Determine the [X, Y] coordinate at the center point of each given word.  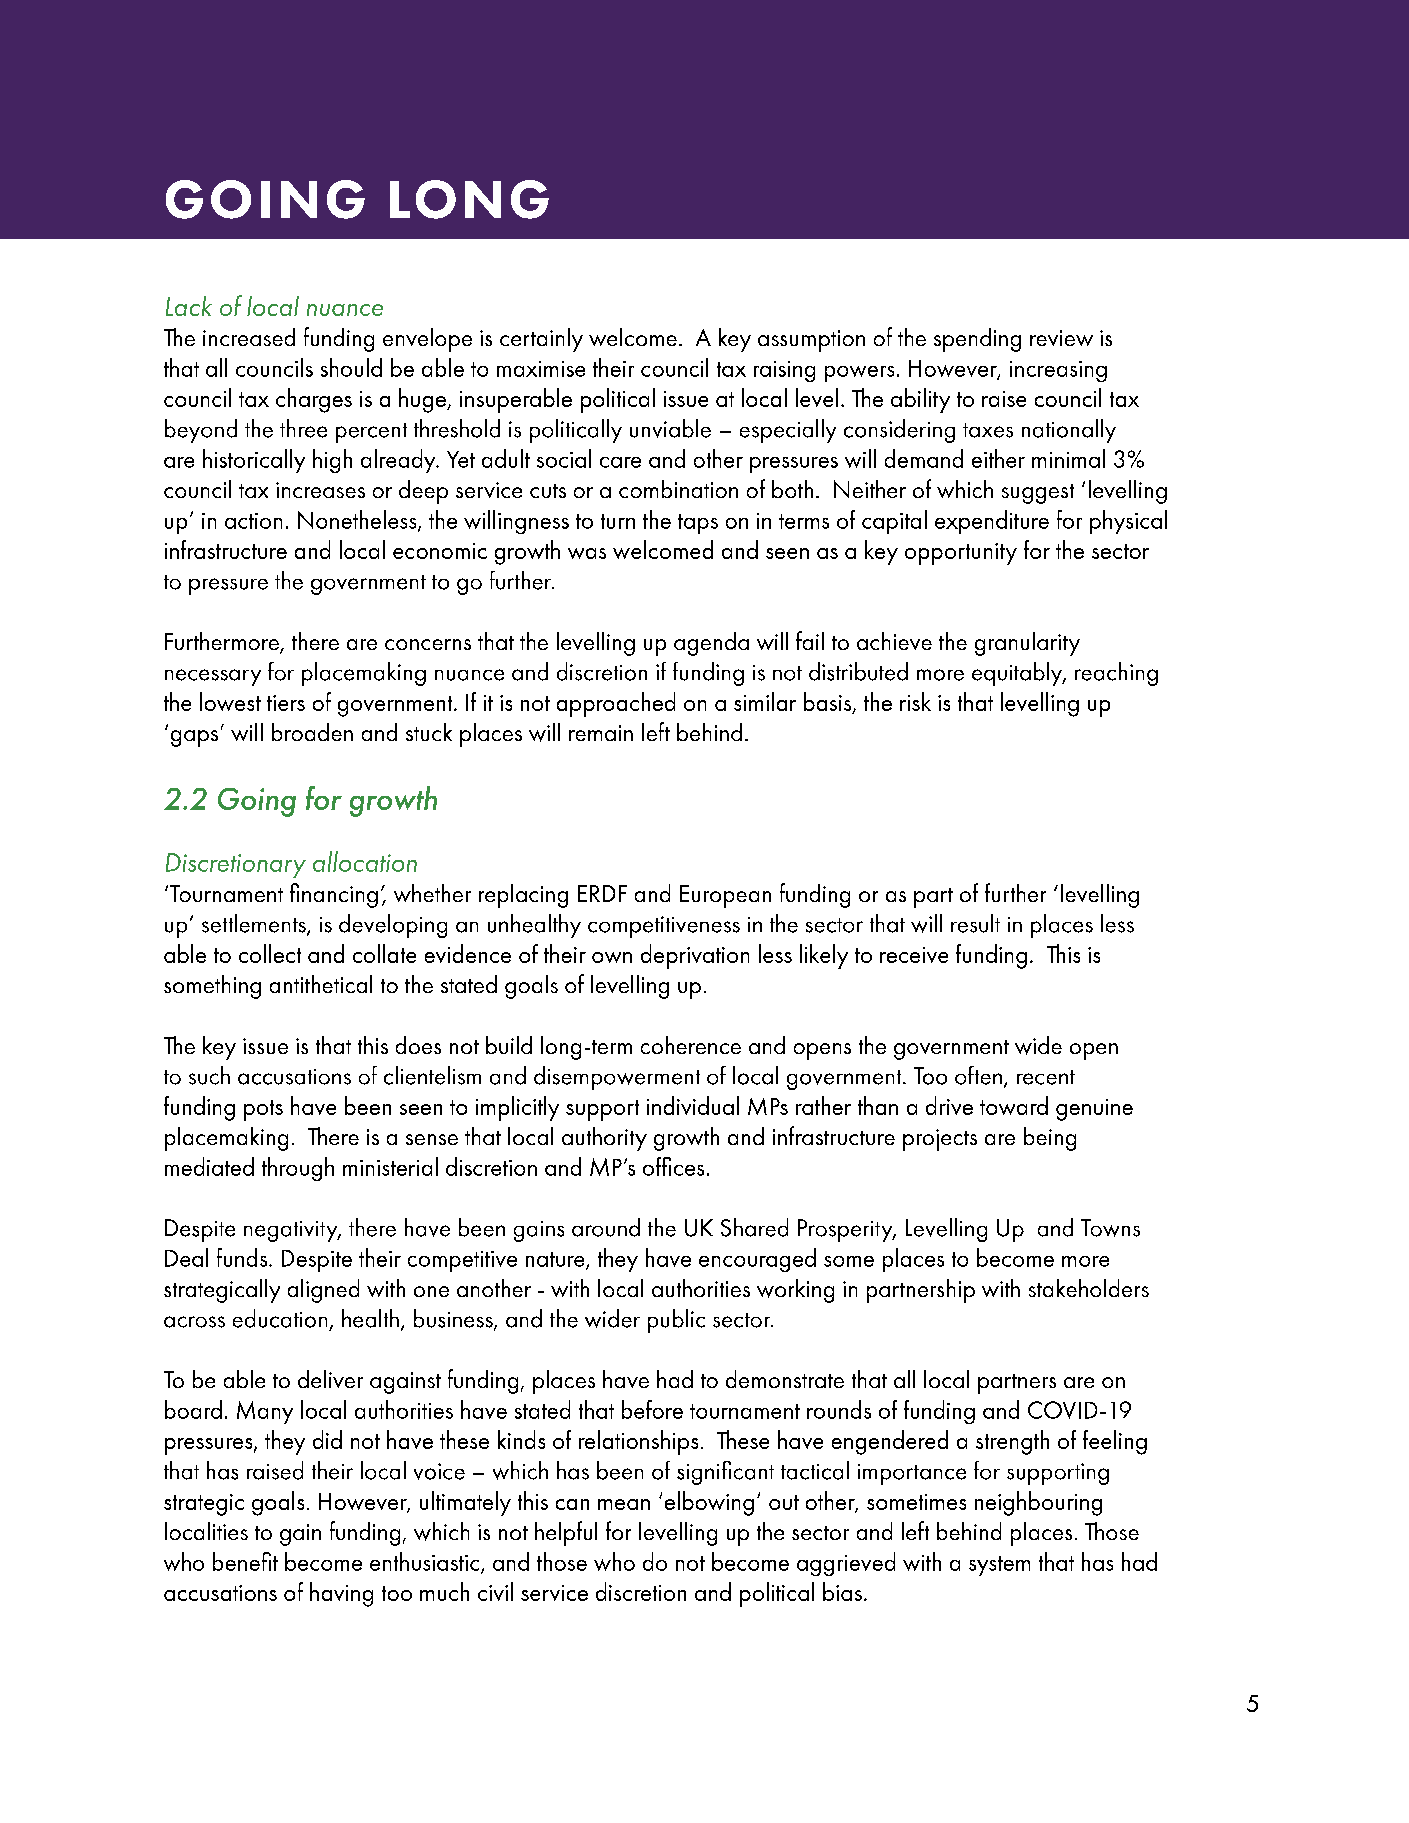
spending [977, 340]
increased [249, 337]
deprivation [695, 956]
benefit [245, 1561]
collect [270, 953]
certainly [541, 340]
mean [624, 1504]
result [975, 923]
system [999, 1566]
